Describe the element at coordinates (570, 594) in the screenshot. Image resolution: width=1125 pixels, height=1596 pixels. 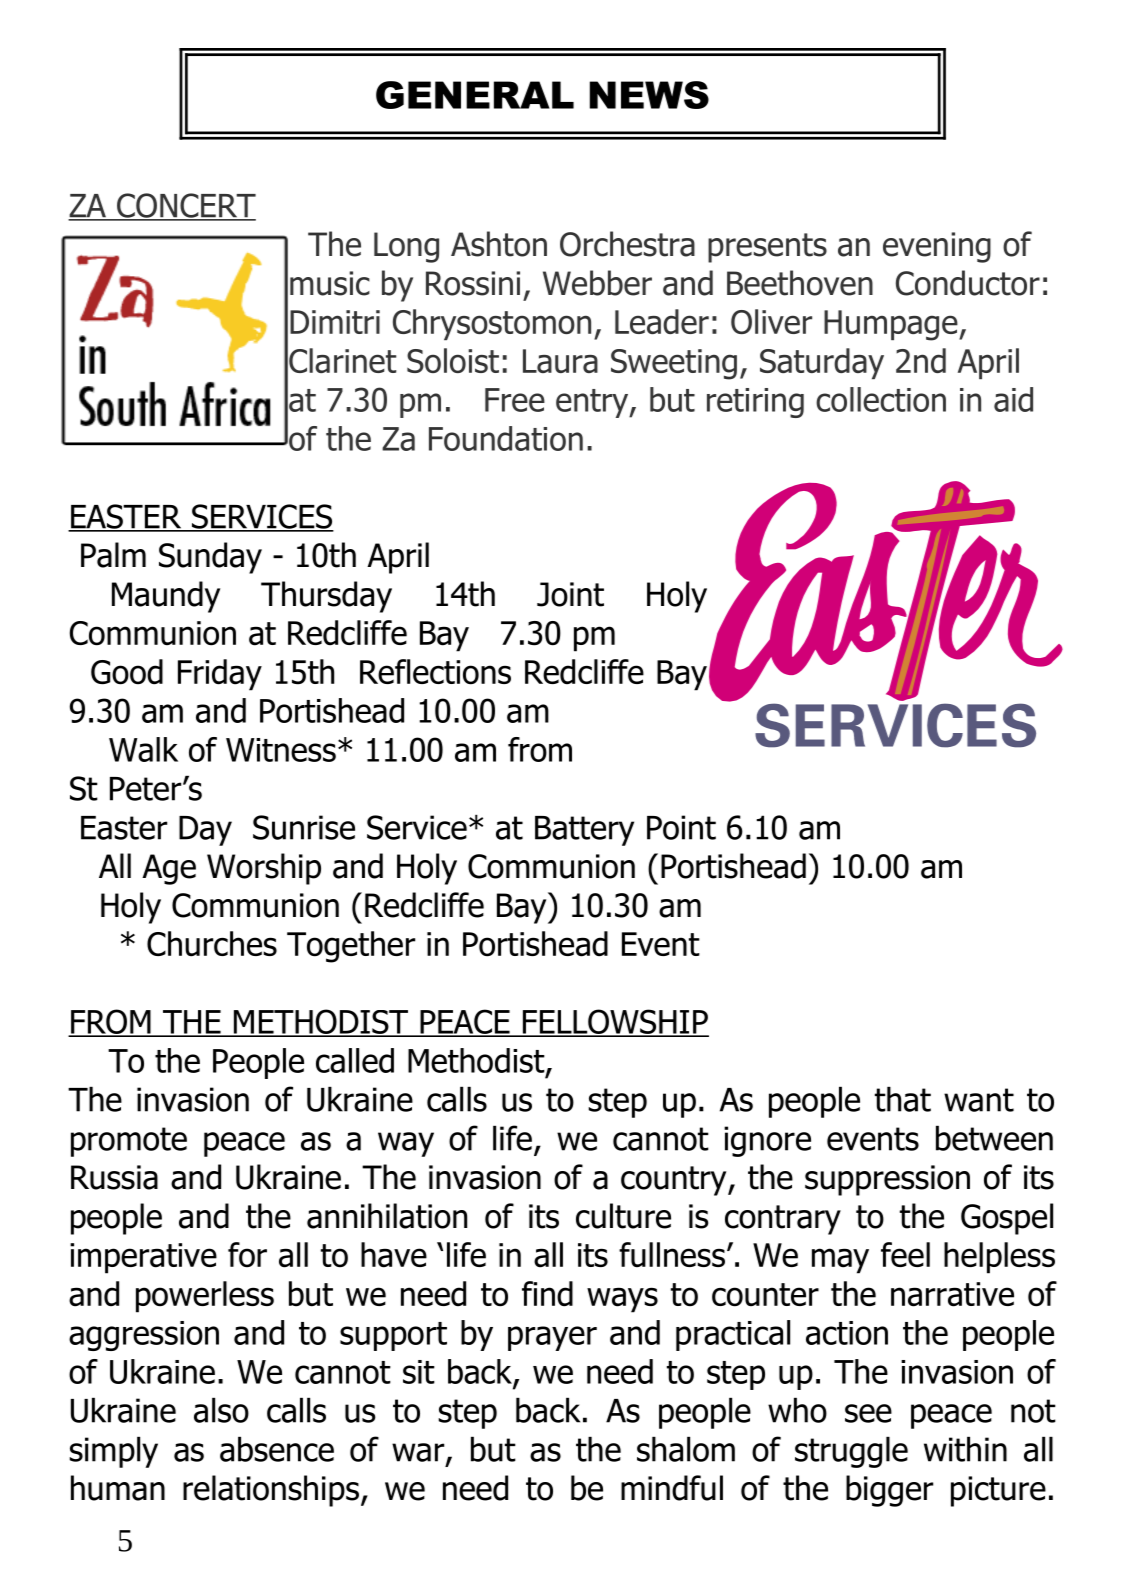
I see `Joint` at that location.
